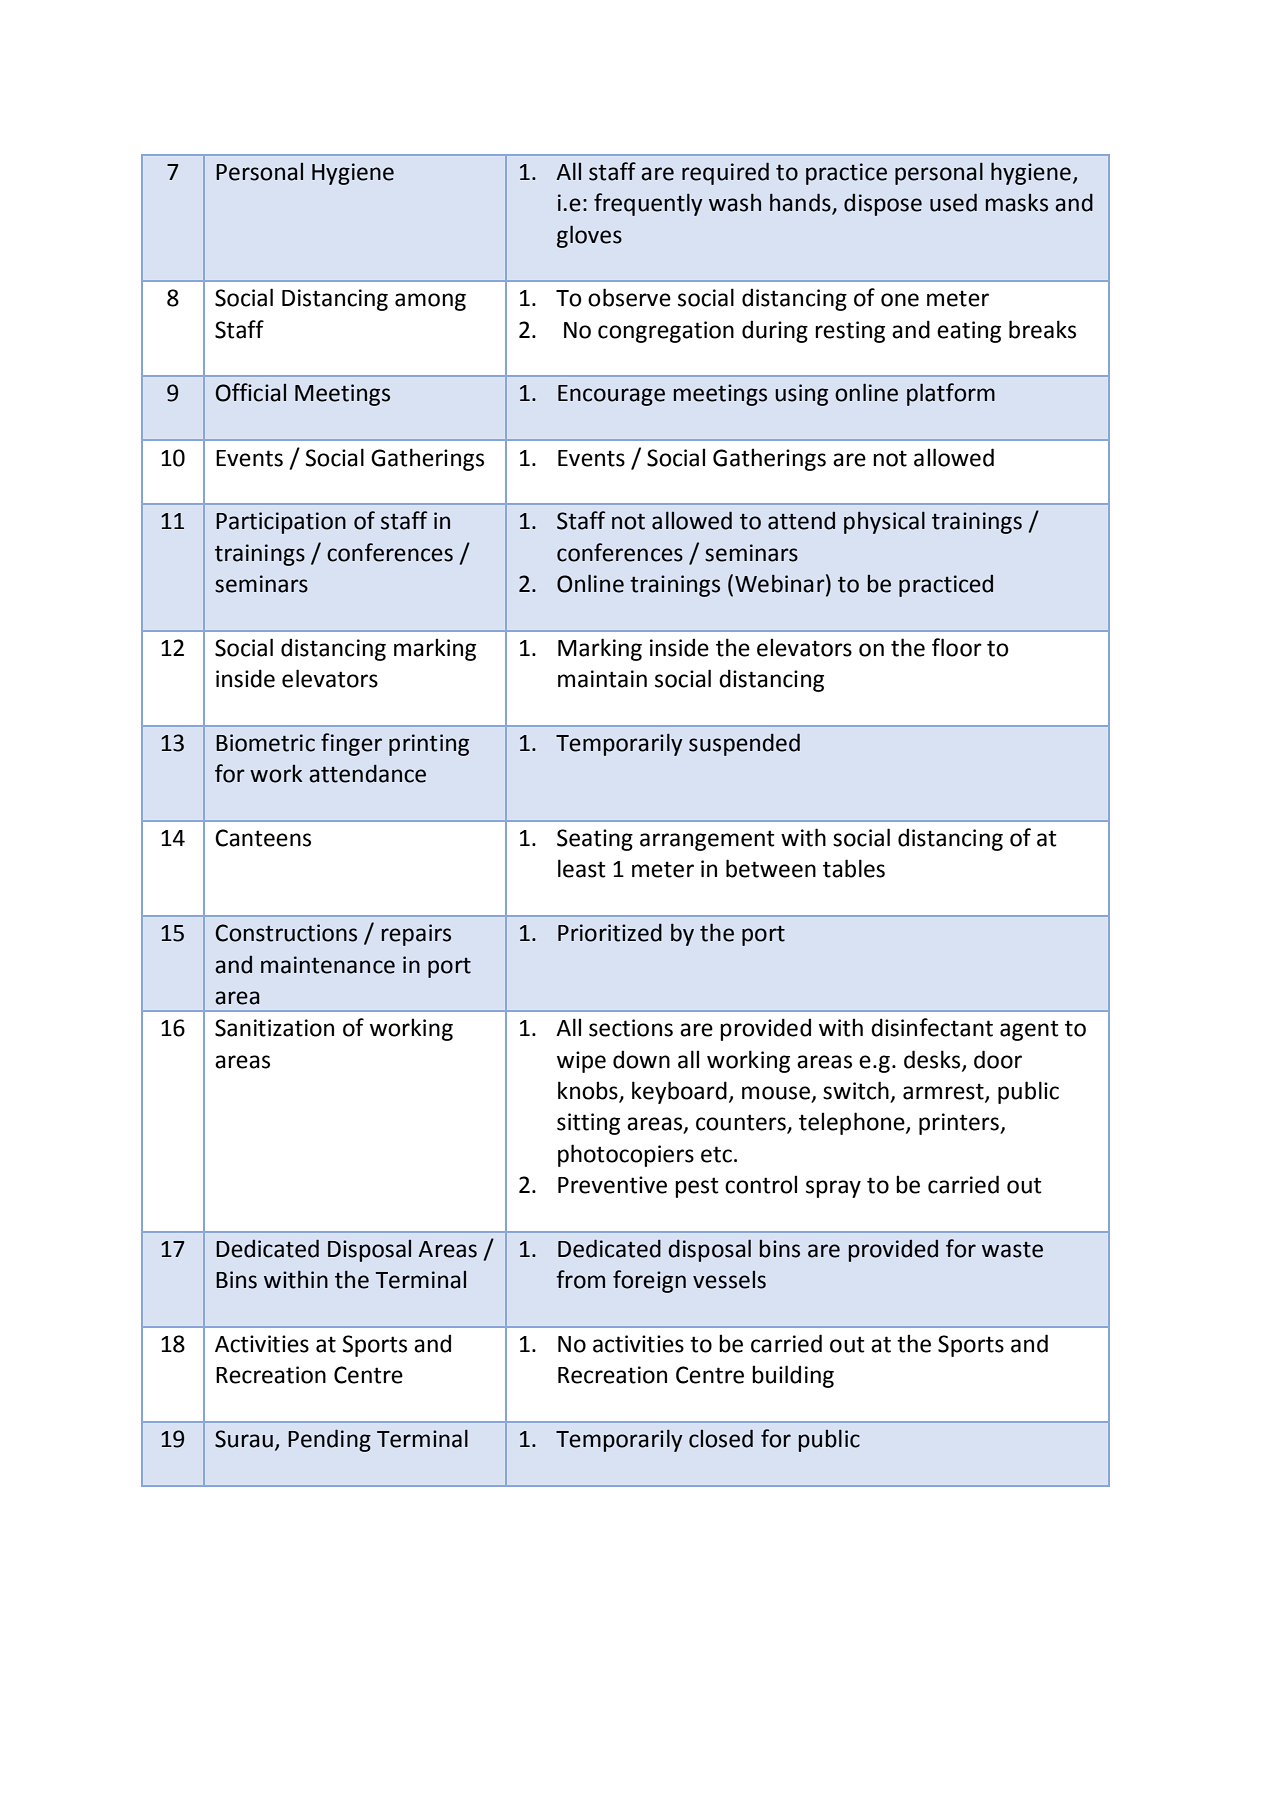  Describe the element at coordinates (610, 932) in the screenshot. I see `Prioritized` at that location.
